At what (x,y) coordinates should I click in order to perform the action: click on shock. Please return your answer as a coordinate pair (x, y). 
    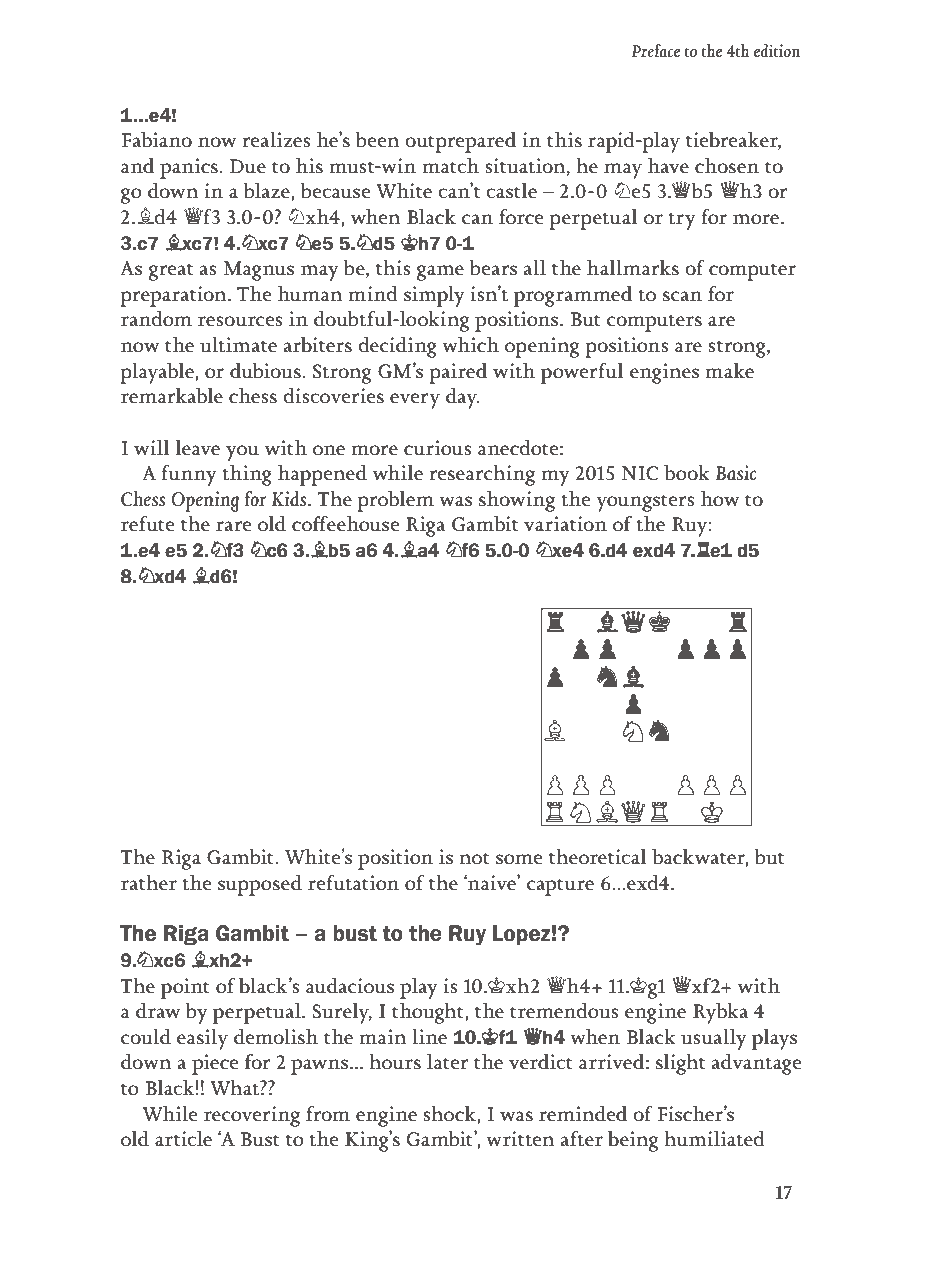
    Looking at the image, I should click on (450, 1113).
